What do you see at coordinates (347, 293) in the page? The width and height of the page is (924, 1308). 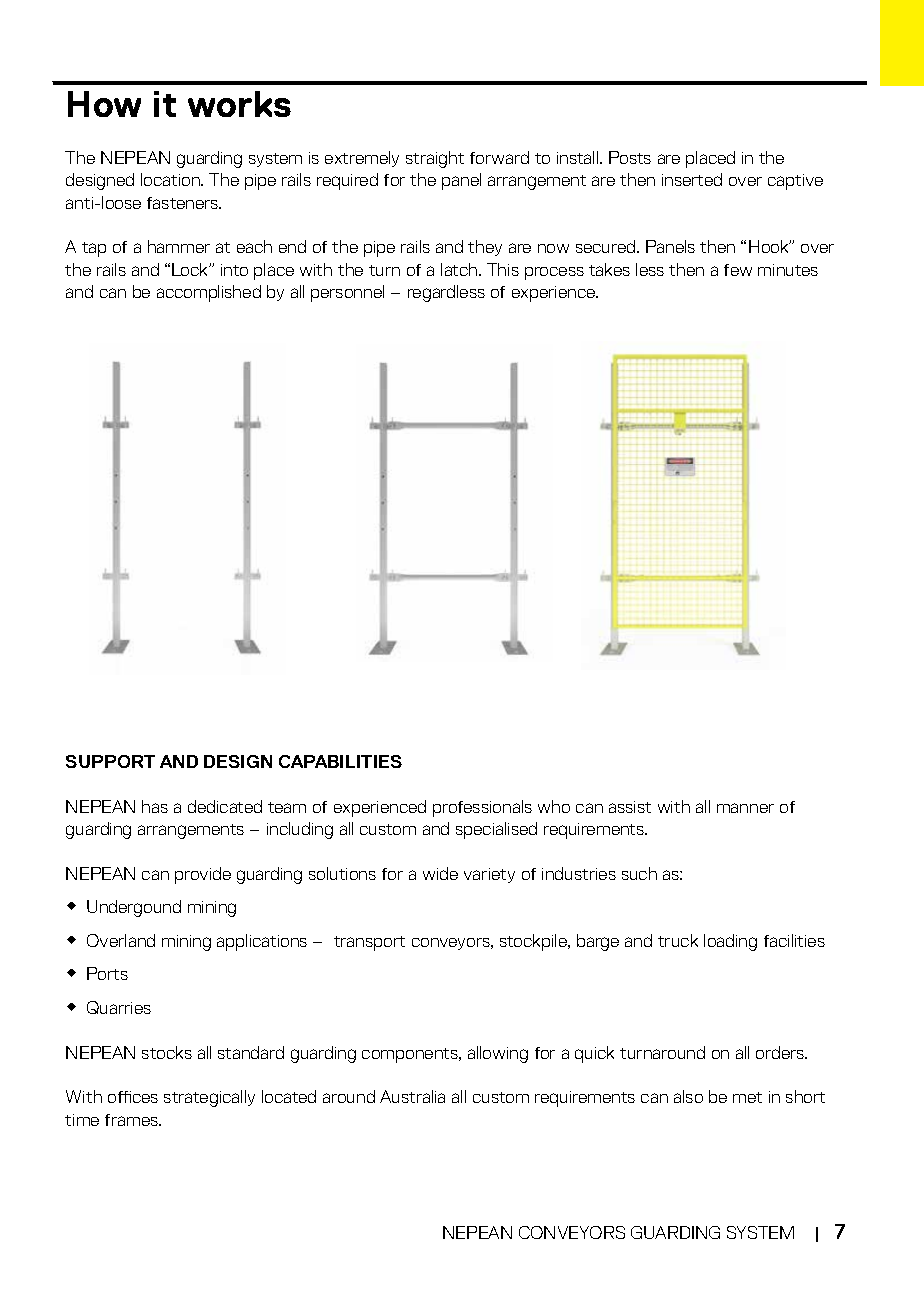 I see `personnel` at bounding box center [347, 293].
